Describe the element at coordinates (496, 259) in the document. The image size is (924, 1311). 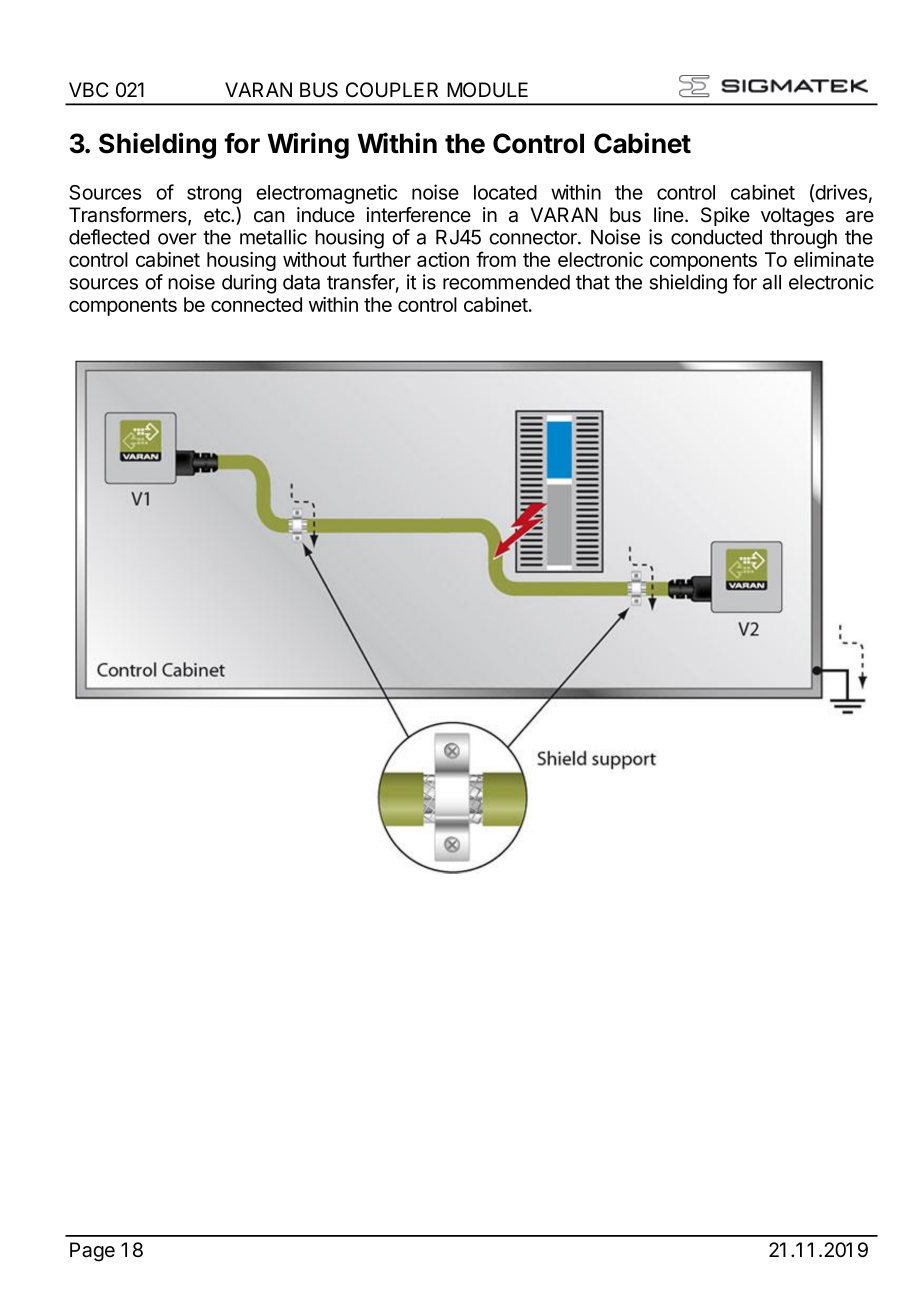
I see `from` at that location.
